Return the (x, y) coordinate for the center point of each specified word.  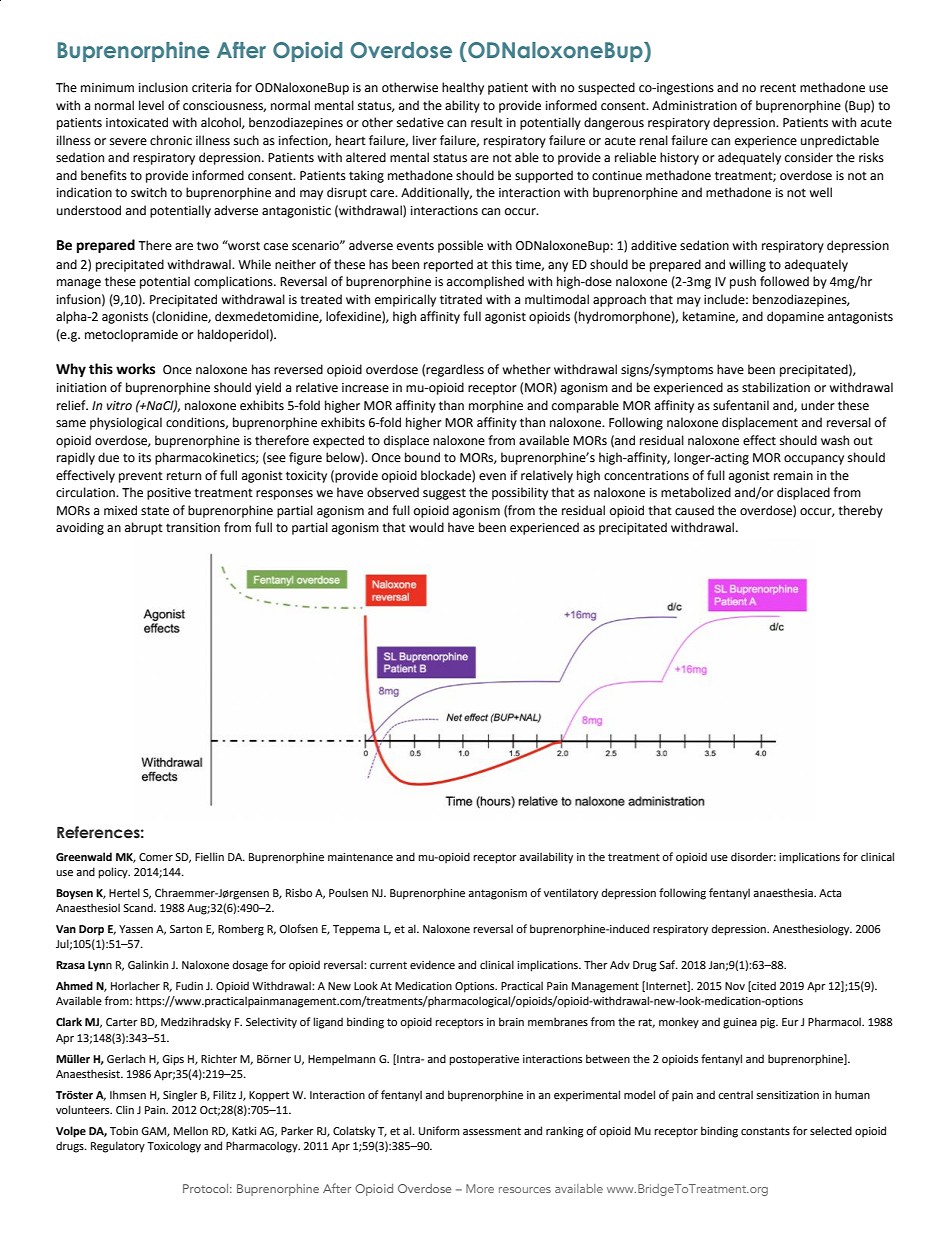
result (487, 122)
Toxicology (174, 1147)
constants (765, 1131)
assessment (492, 1131)
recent (778, 88)
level (151, 105)
